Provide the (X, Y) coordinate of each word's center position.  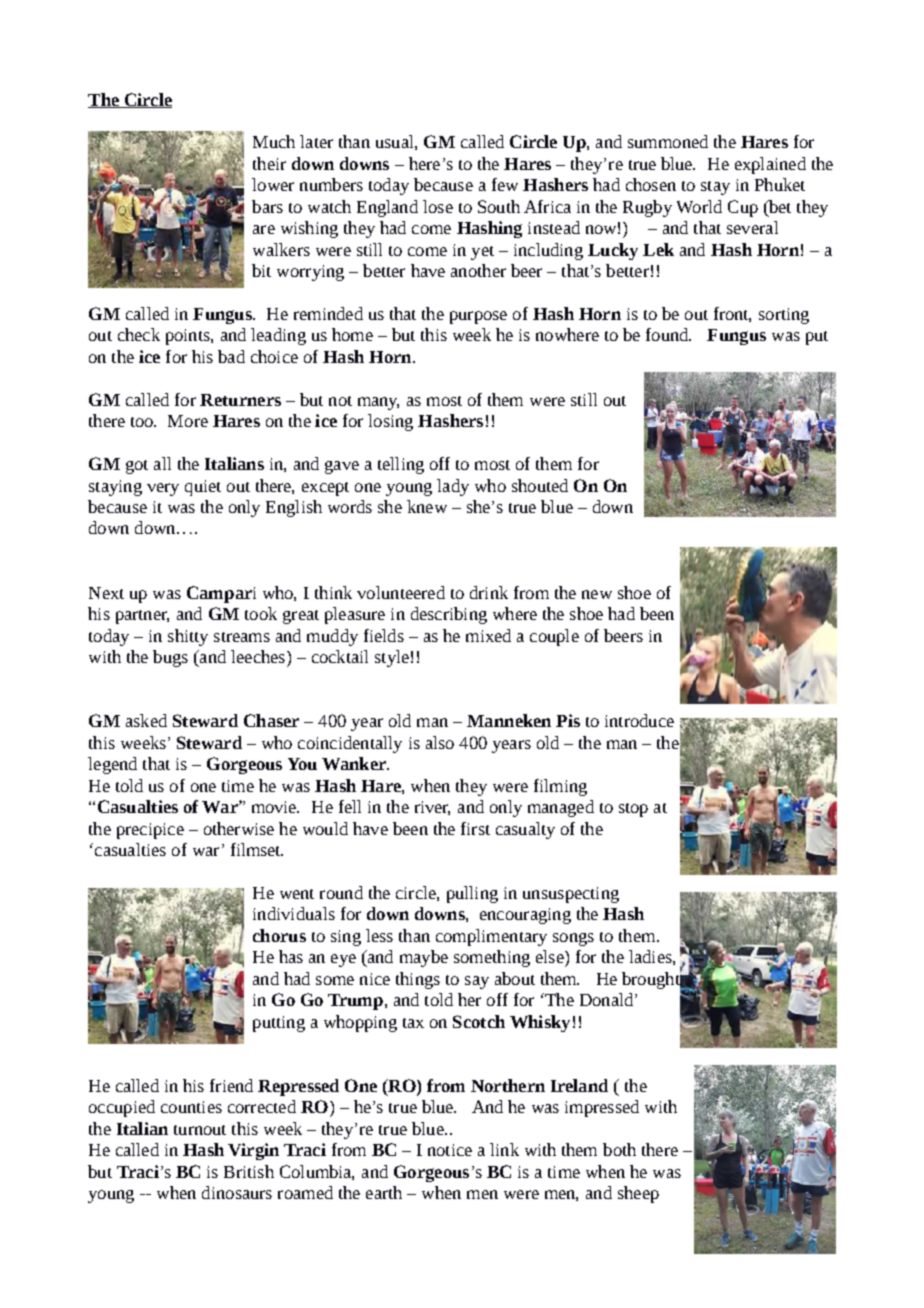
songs (573, 939)
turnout (200, 1130)
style (392, 658)
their (269, 163)
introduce (639, 720)
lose (438, 206)
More (188, 421)
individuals (294, 913)
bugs (170, 658)
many (378, 403)
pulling (472, 894)
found (668, 334)
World (699, 206)
